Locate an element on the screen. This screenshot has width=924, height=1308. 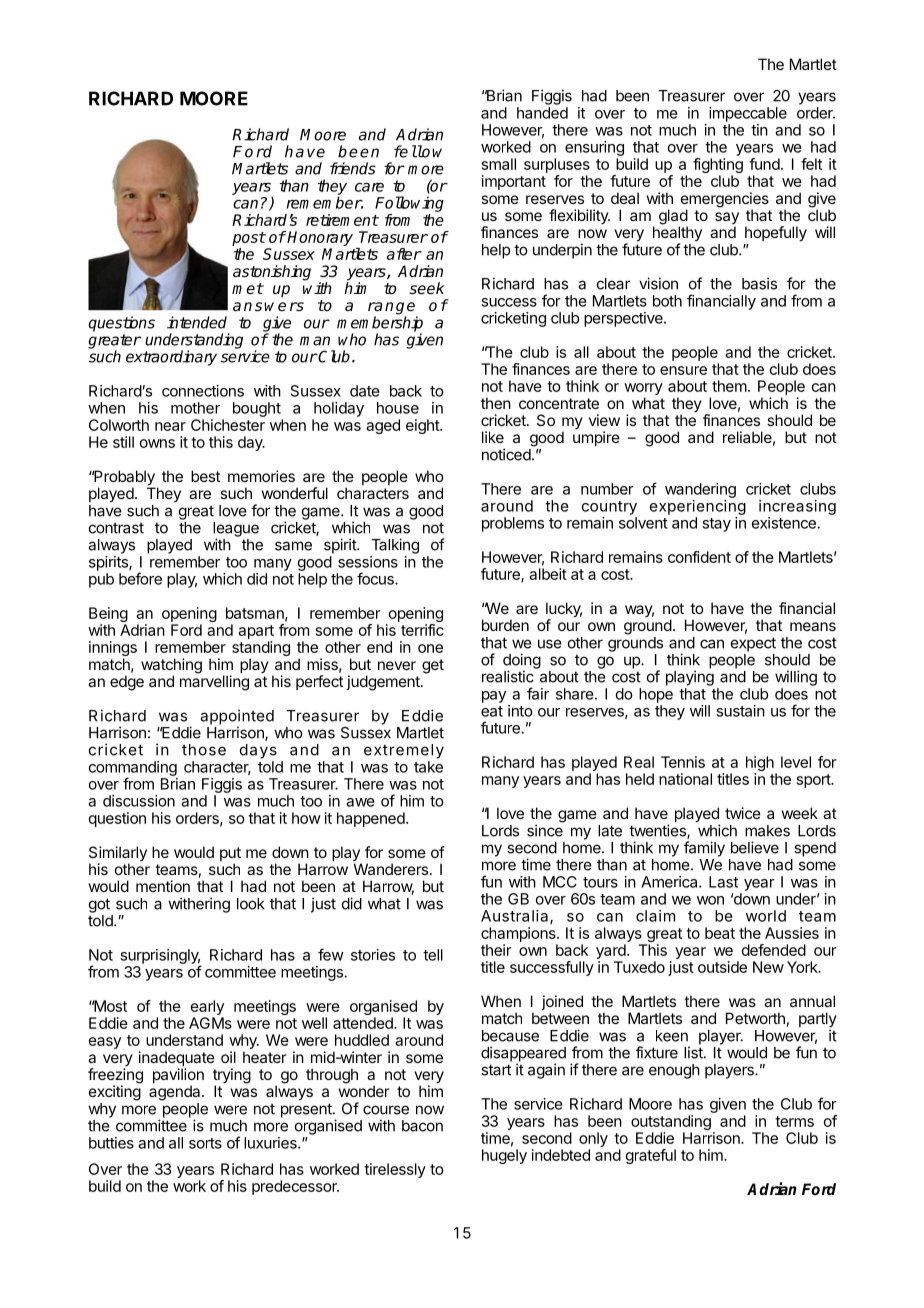
expect is located at coordinates (753, 644).
